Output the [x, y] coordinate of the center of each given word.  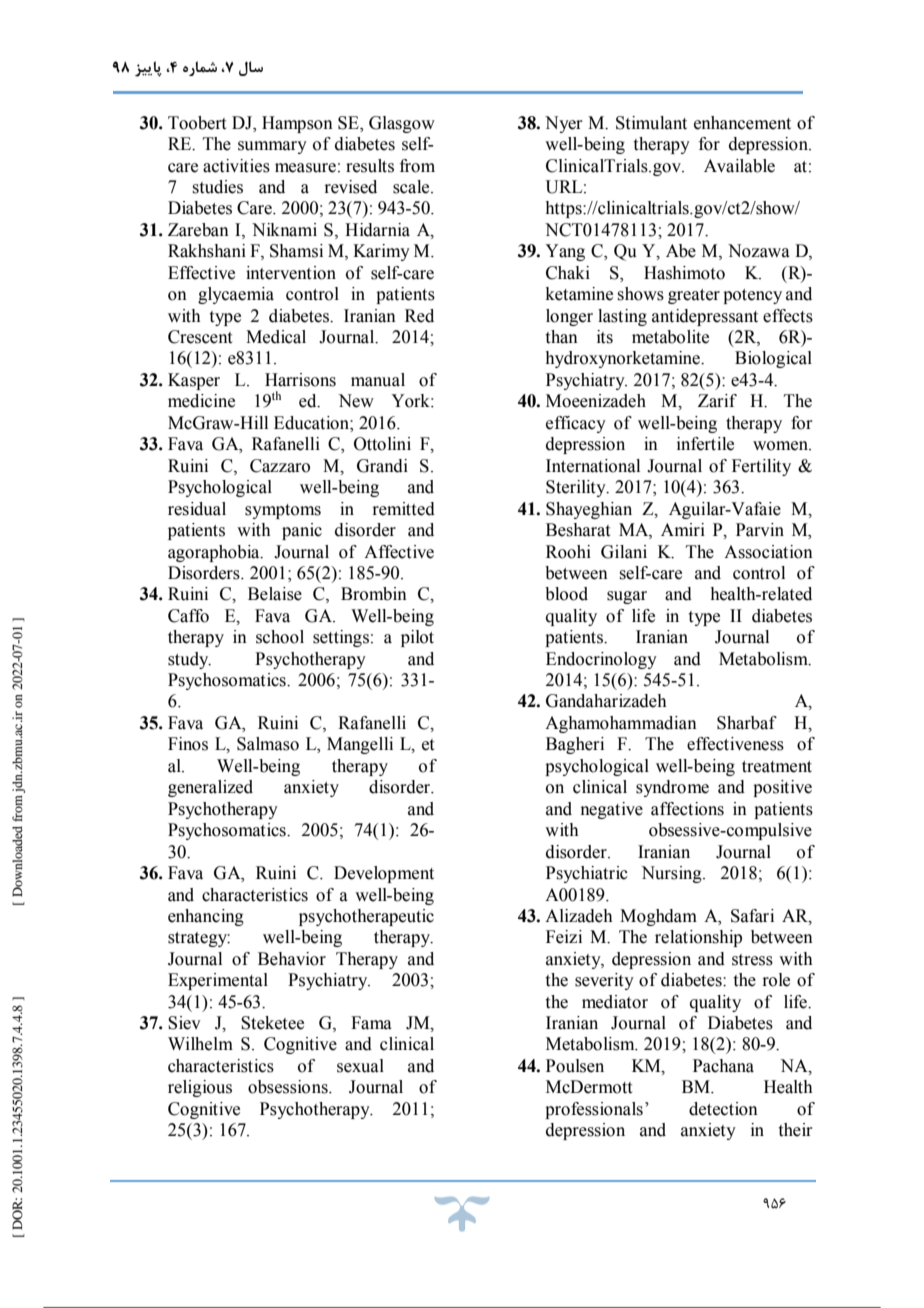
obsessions [289, 1087]
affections [687, 809]
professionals [594, 1110]
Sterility [577, 488]
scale [412, 187]
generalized [210, 788]
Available [739, 166]
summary [272, 147]
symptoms [283, 511]
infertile [705, 444]
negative [612, 810]
